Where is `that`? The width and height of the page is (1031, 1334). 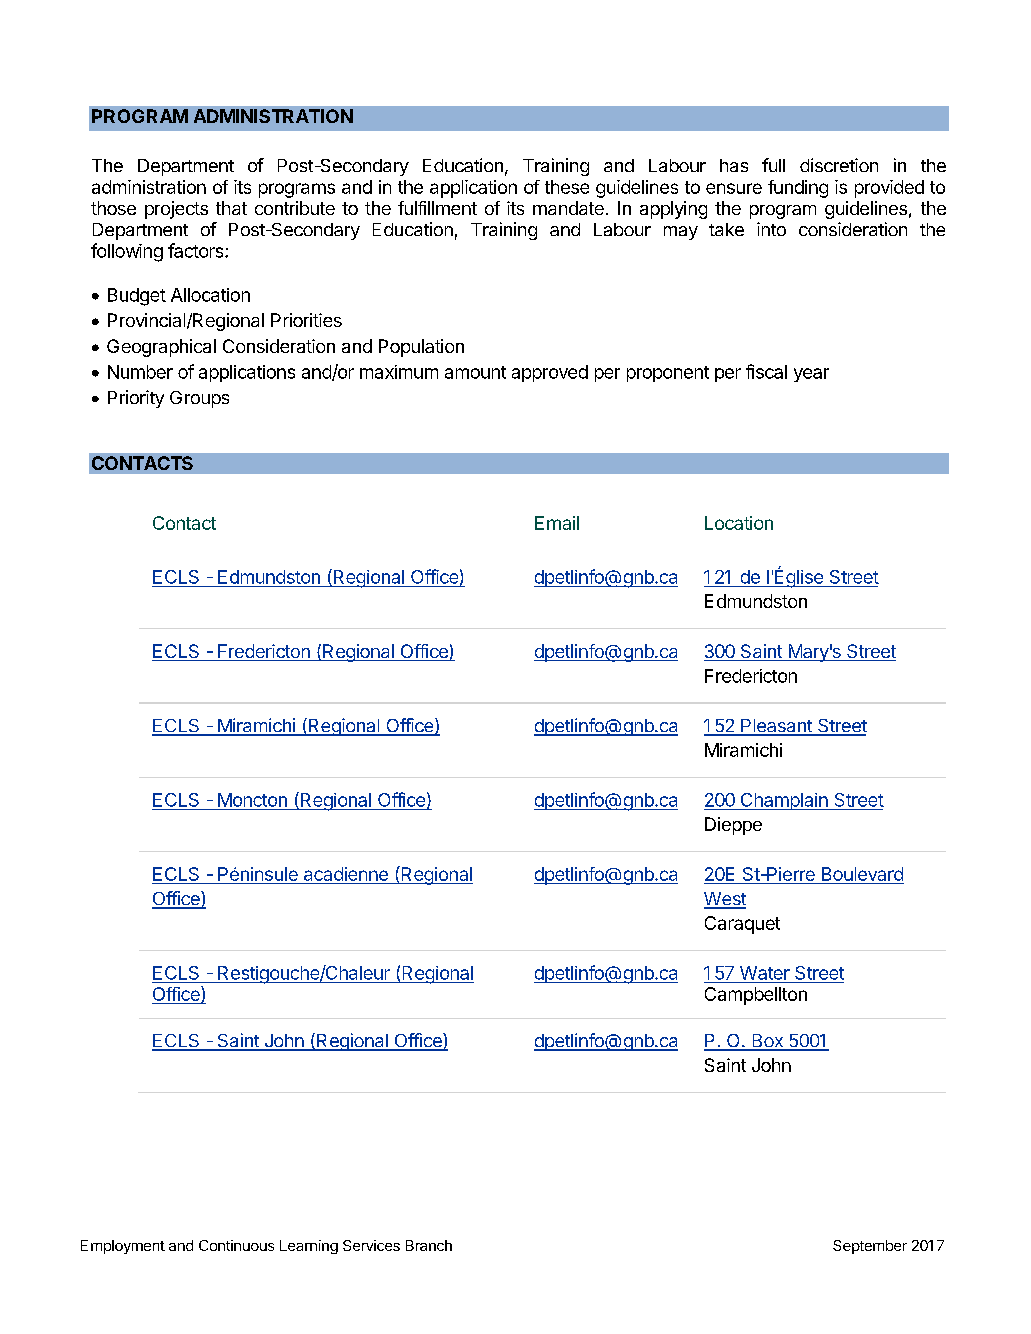
that is located at coordinates (231, 208).
